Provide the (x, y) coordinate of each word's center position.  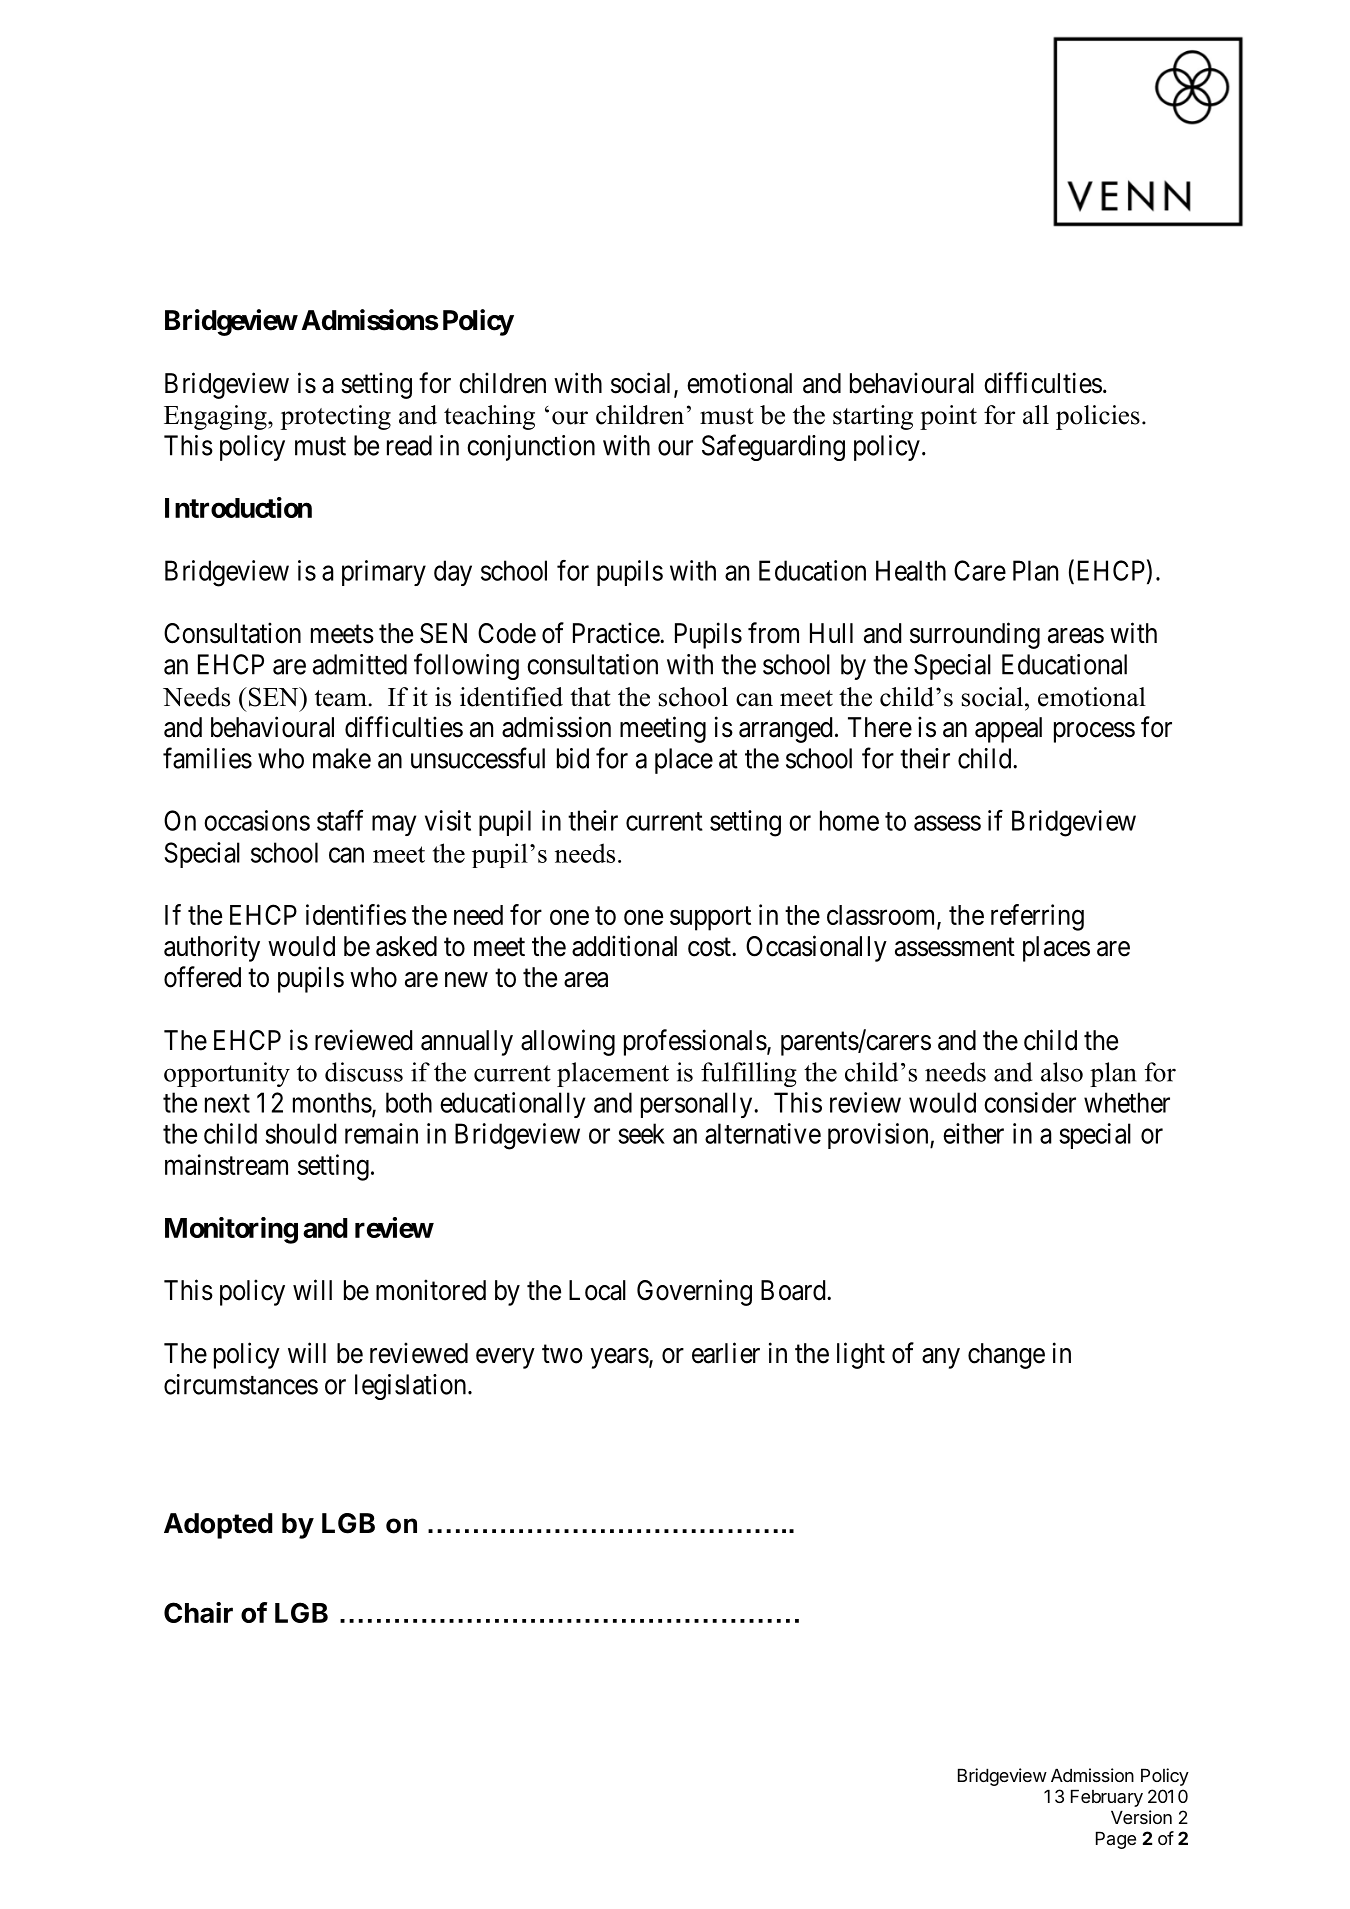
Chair (198, 1612)
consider (1030, 1102)
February (1107, 1798)
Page (1116, 1840)
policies (1098, 417)
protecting (336, 417)
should (300, 1133)
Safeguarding (773, 447)
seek (641, 1133)
